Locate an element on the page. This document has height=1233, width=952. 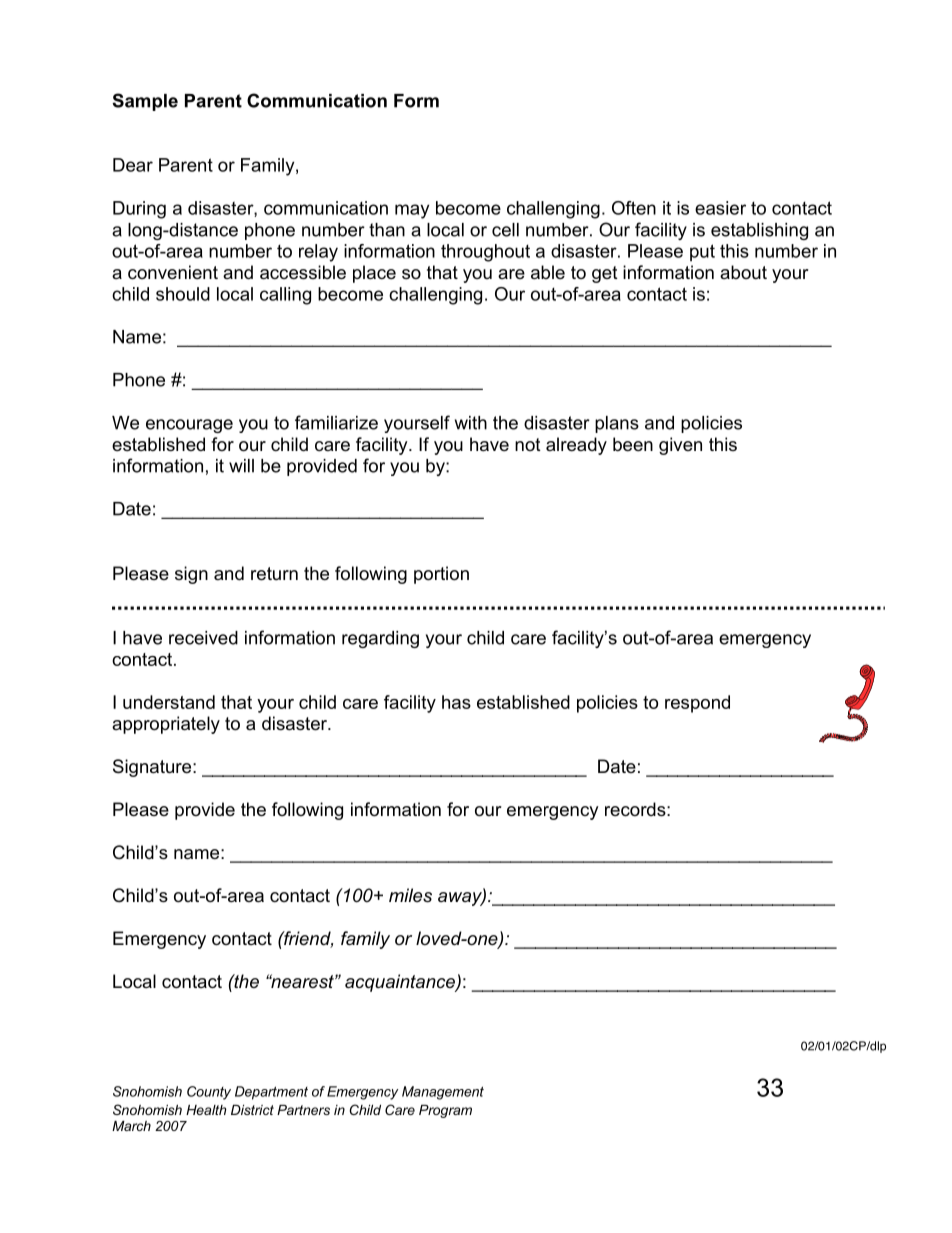
Sample is located at coordinates (145, 102).
